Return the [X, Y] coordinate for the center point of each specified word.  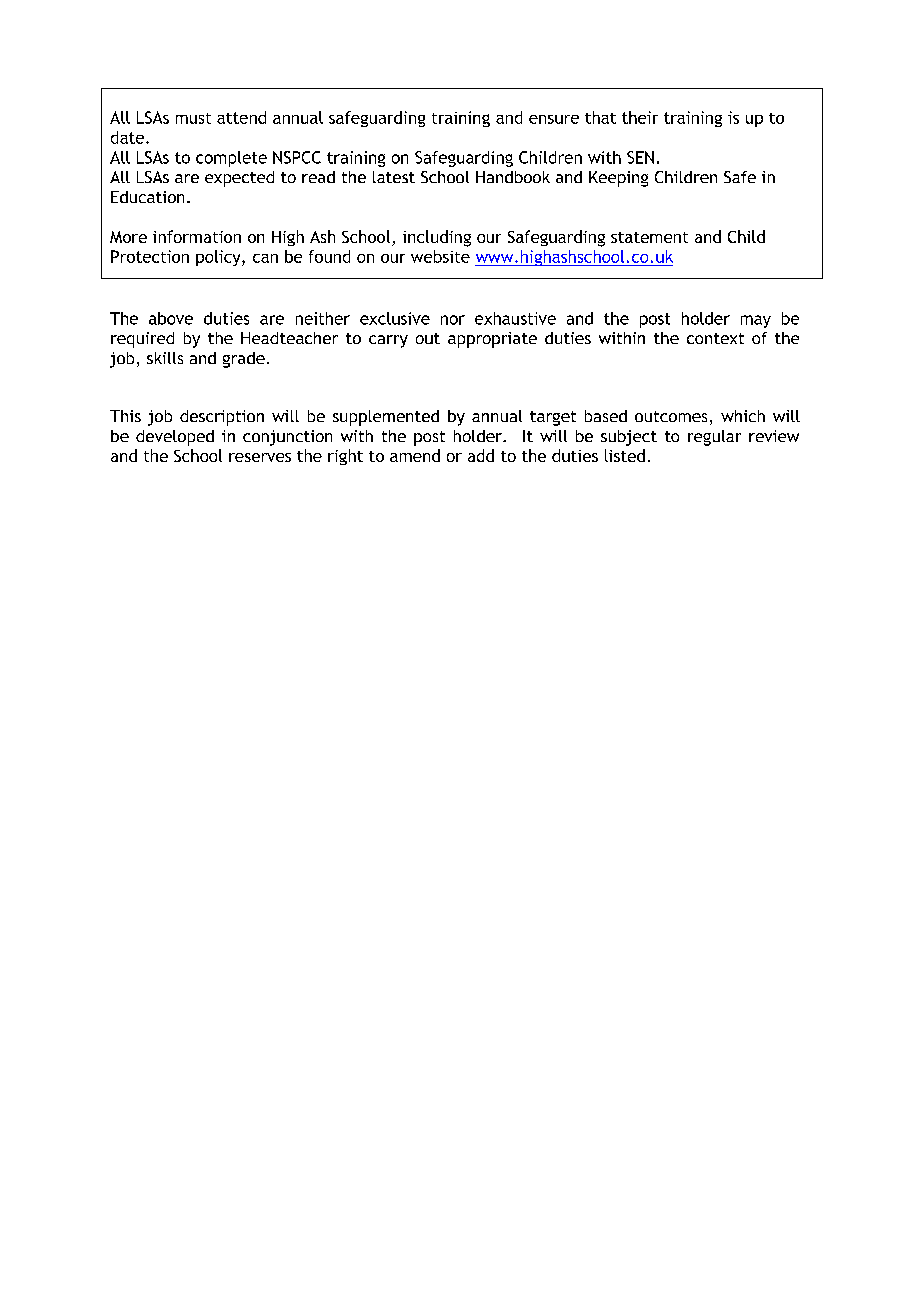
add [481, 455]
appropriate [492, 340]
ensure [554, 119]
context [715, 338]
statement [649, 237]
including [437, 238]
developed [175, 438]
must [193, 118]
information [197, 236]
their [640, 117]
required [142, 340]
